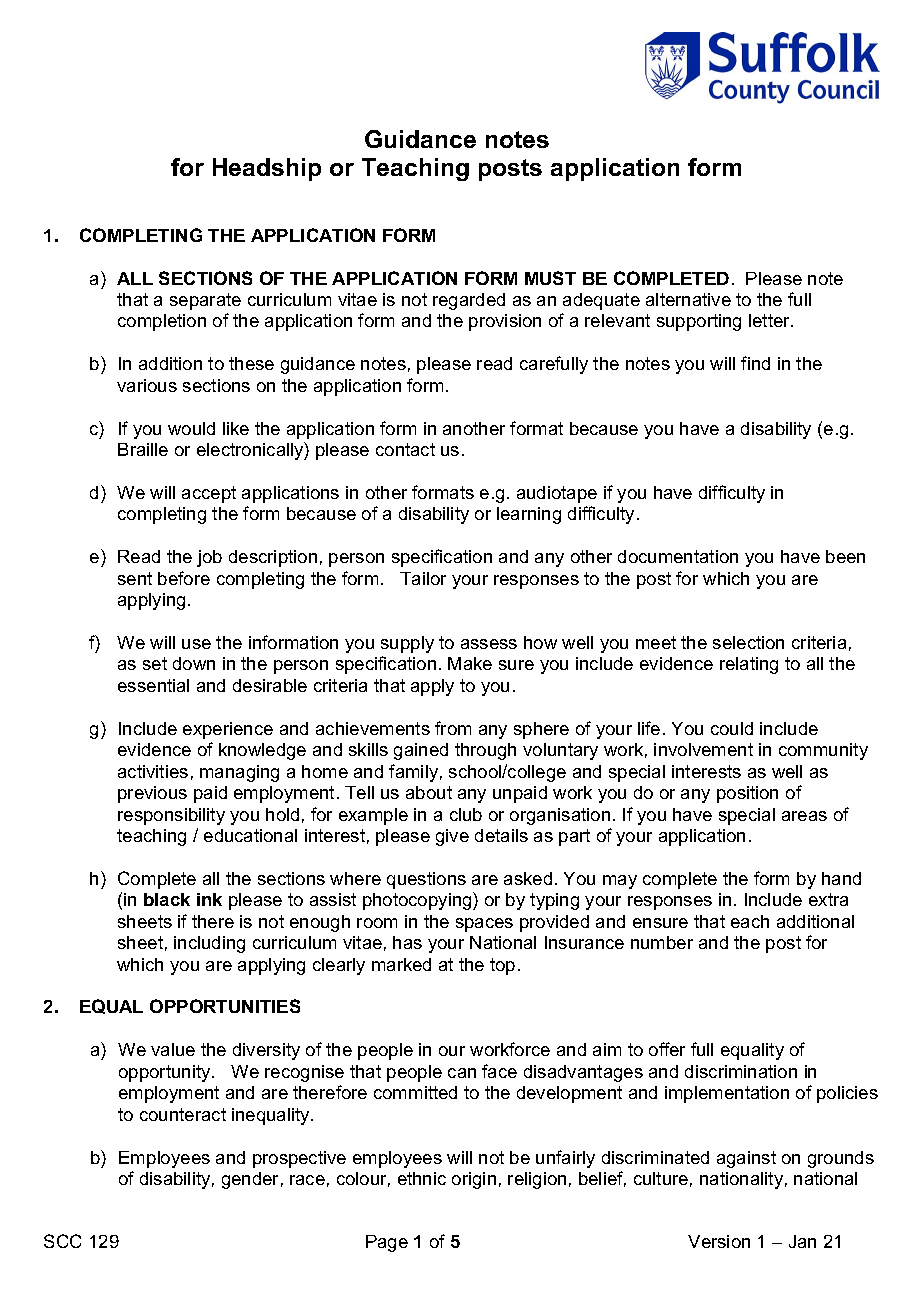  I want to click on regarded, so click(469, 301).
